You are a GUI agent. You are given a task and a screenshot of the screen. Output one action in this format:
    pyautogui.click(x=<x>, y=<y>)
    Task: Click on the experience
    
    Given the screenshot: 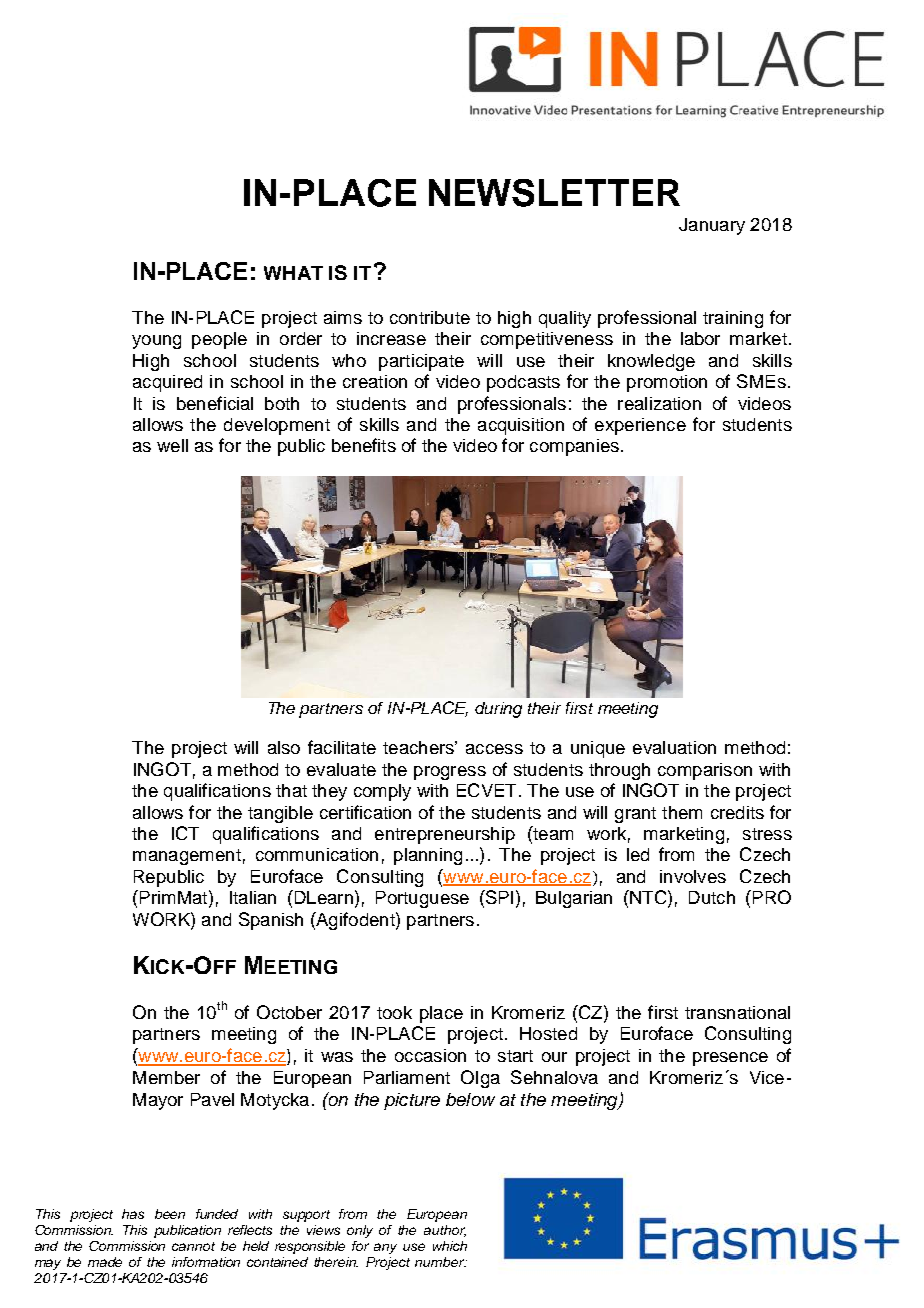 What is the action you would take?
    pyautogui.click(x=640, y=426)
